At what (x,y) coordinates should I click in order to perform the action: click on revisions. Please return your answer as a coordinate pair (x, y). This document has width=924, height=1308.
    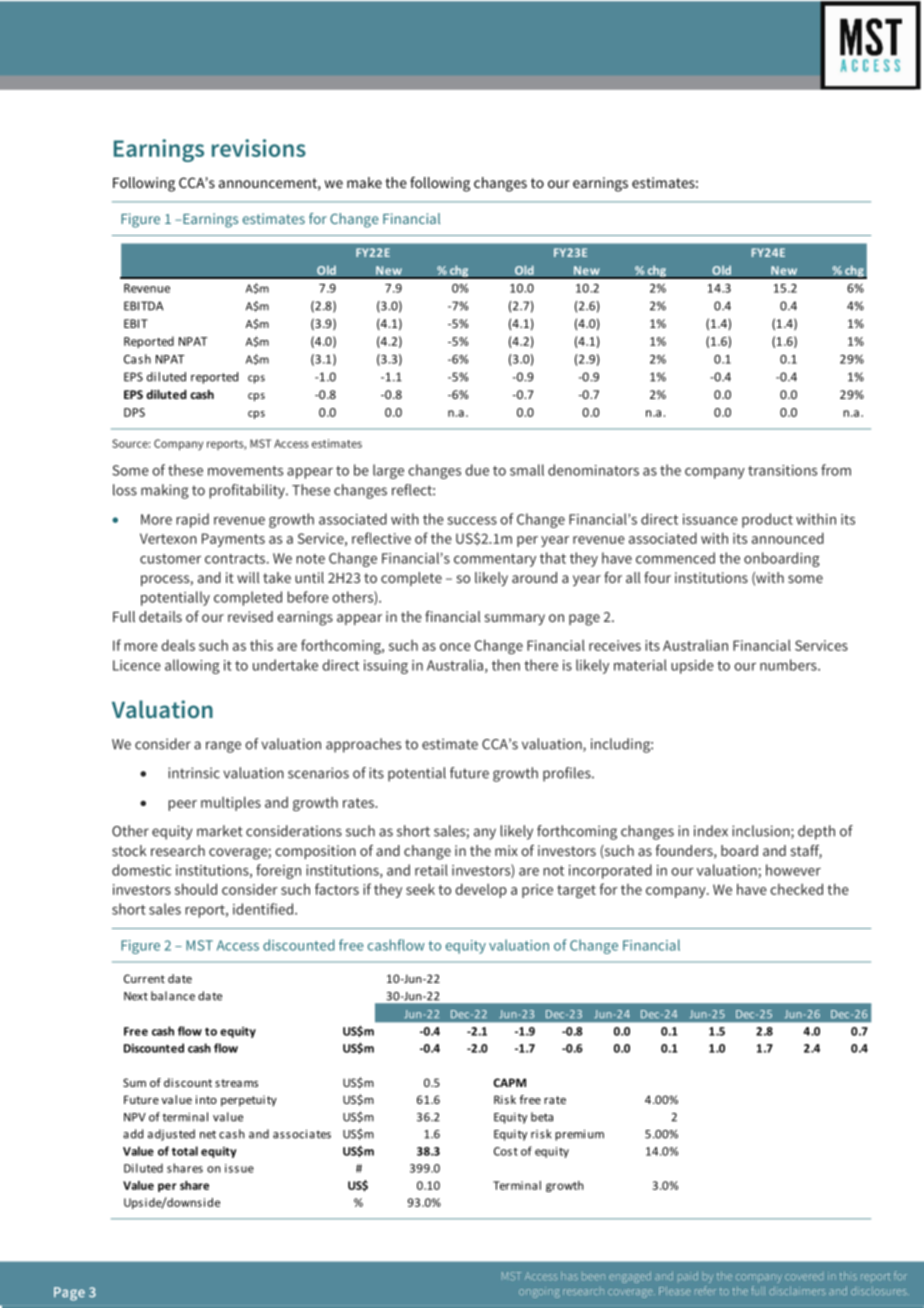
    Looking at the image, I should click on (259, 148).
